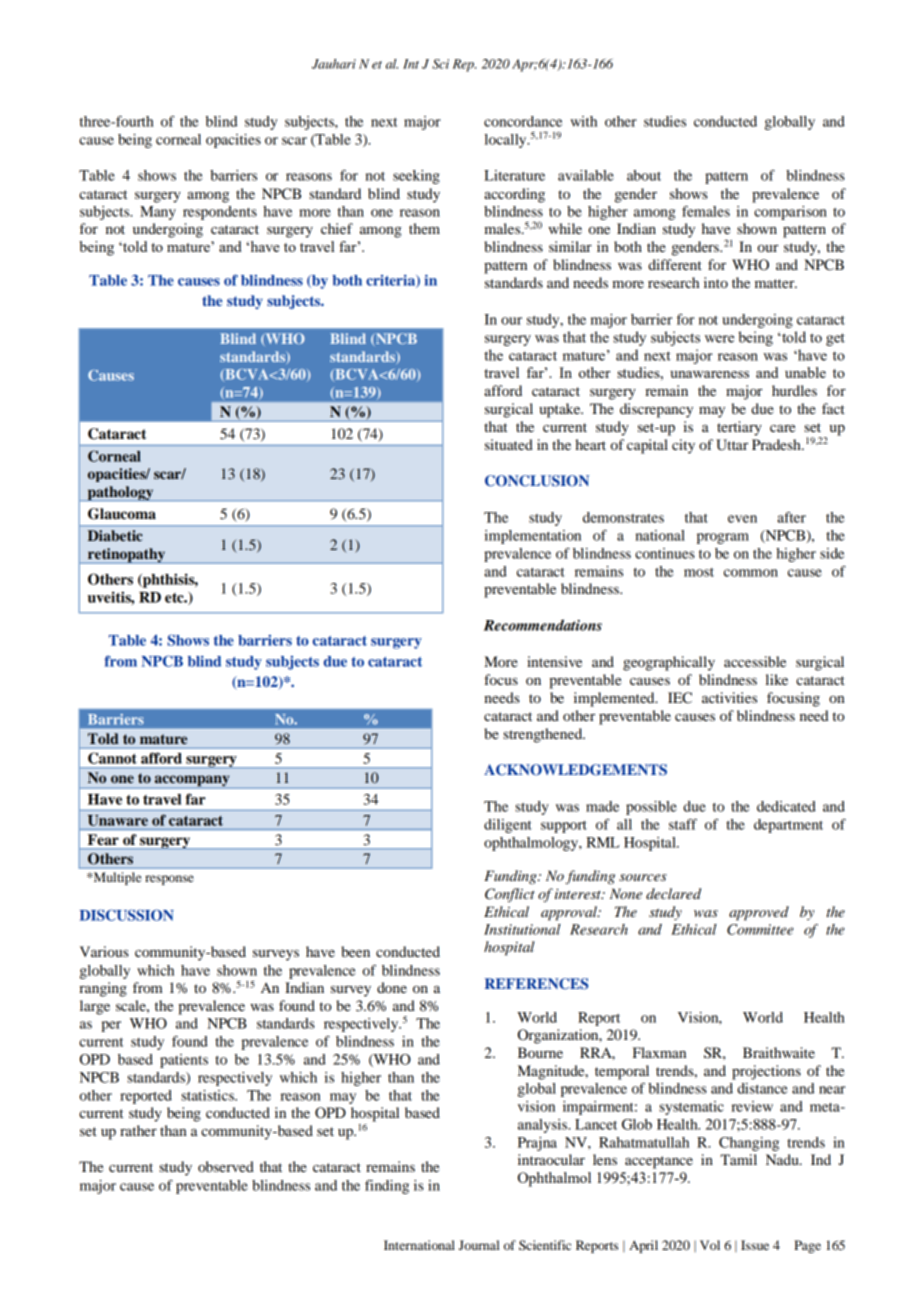 This screenshot has width=924, height=1308. Describe the element at coordinates (158, 213) in the screenshot. I see `Many` at that location.
